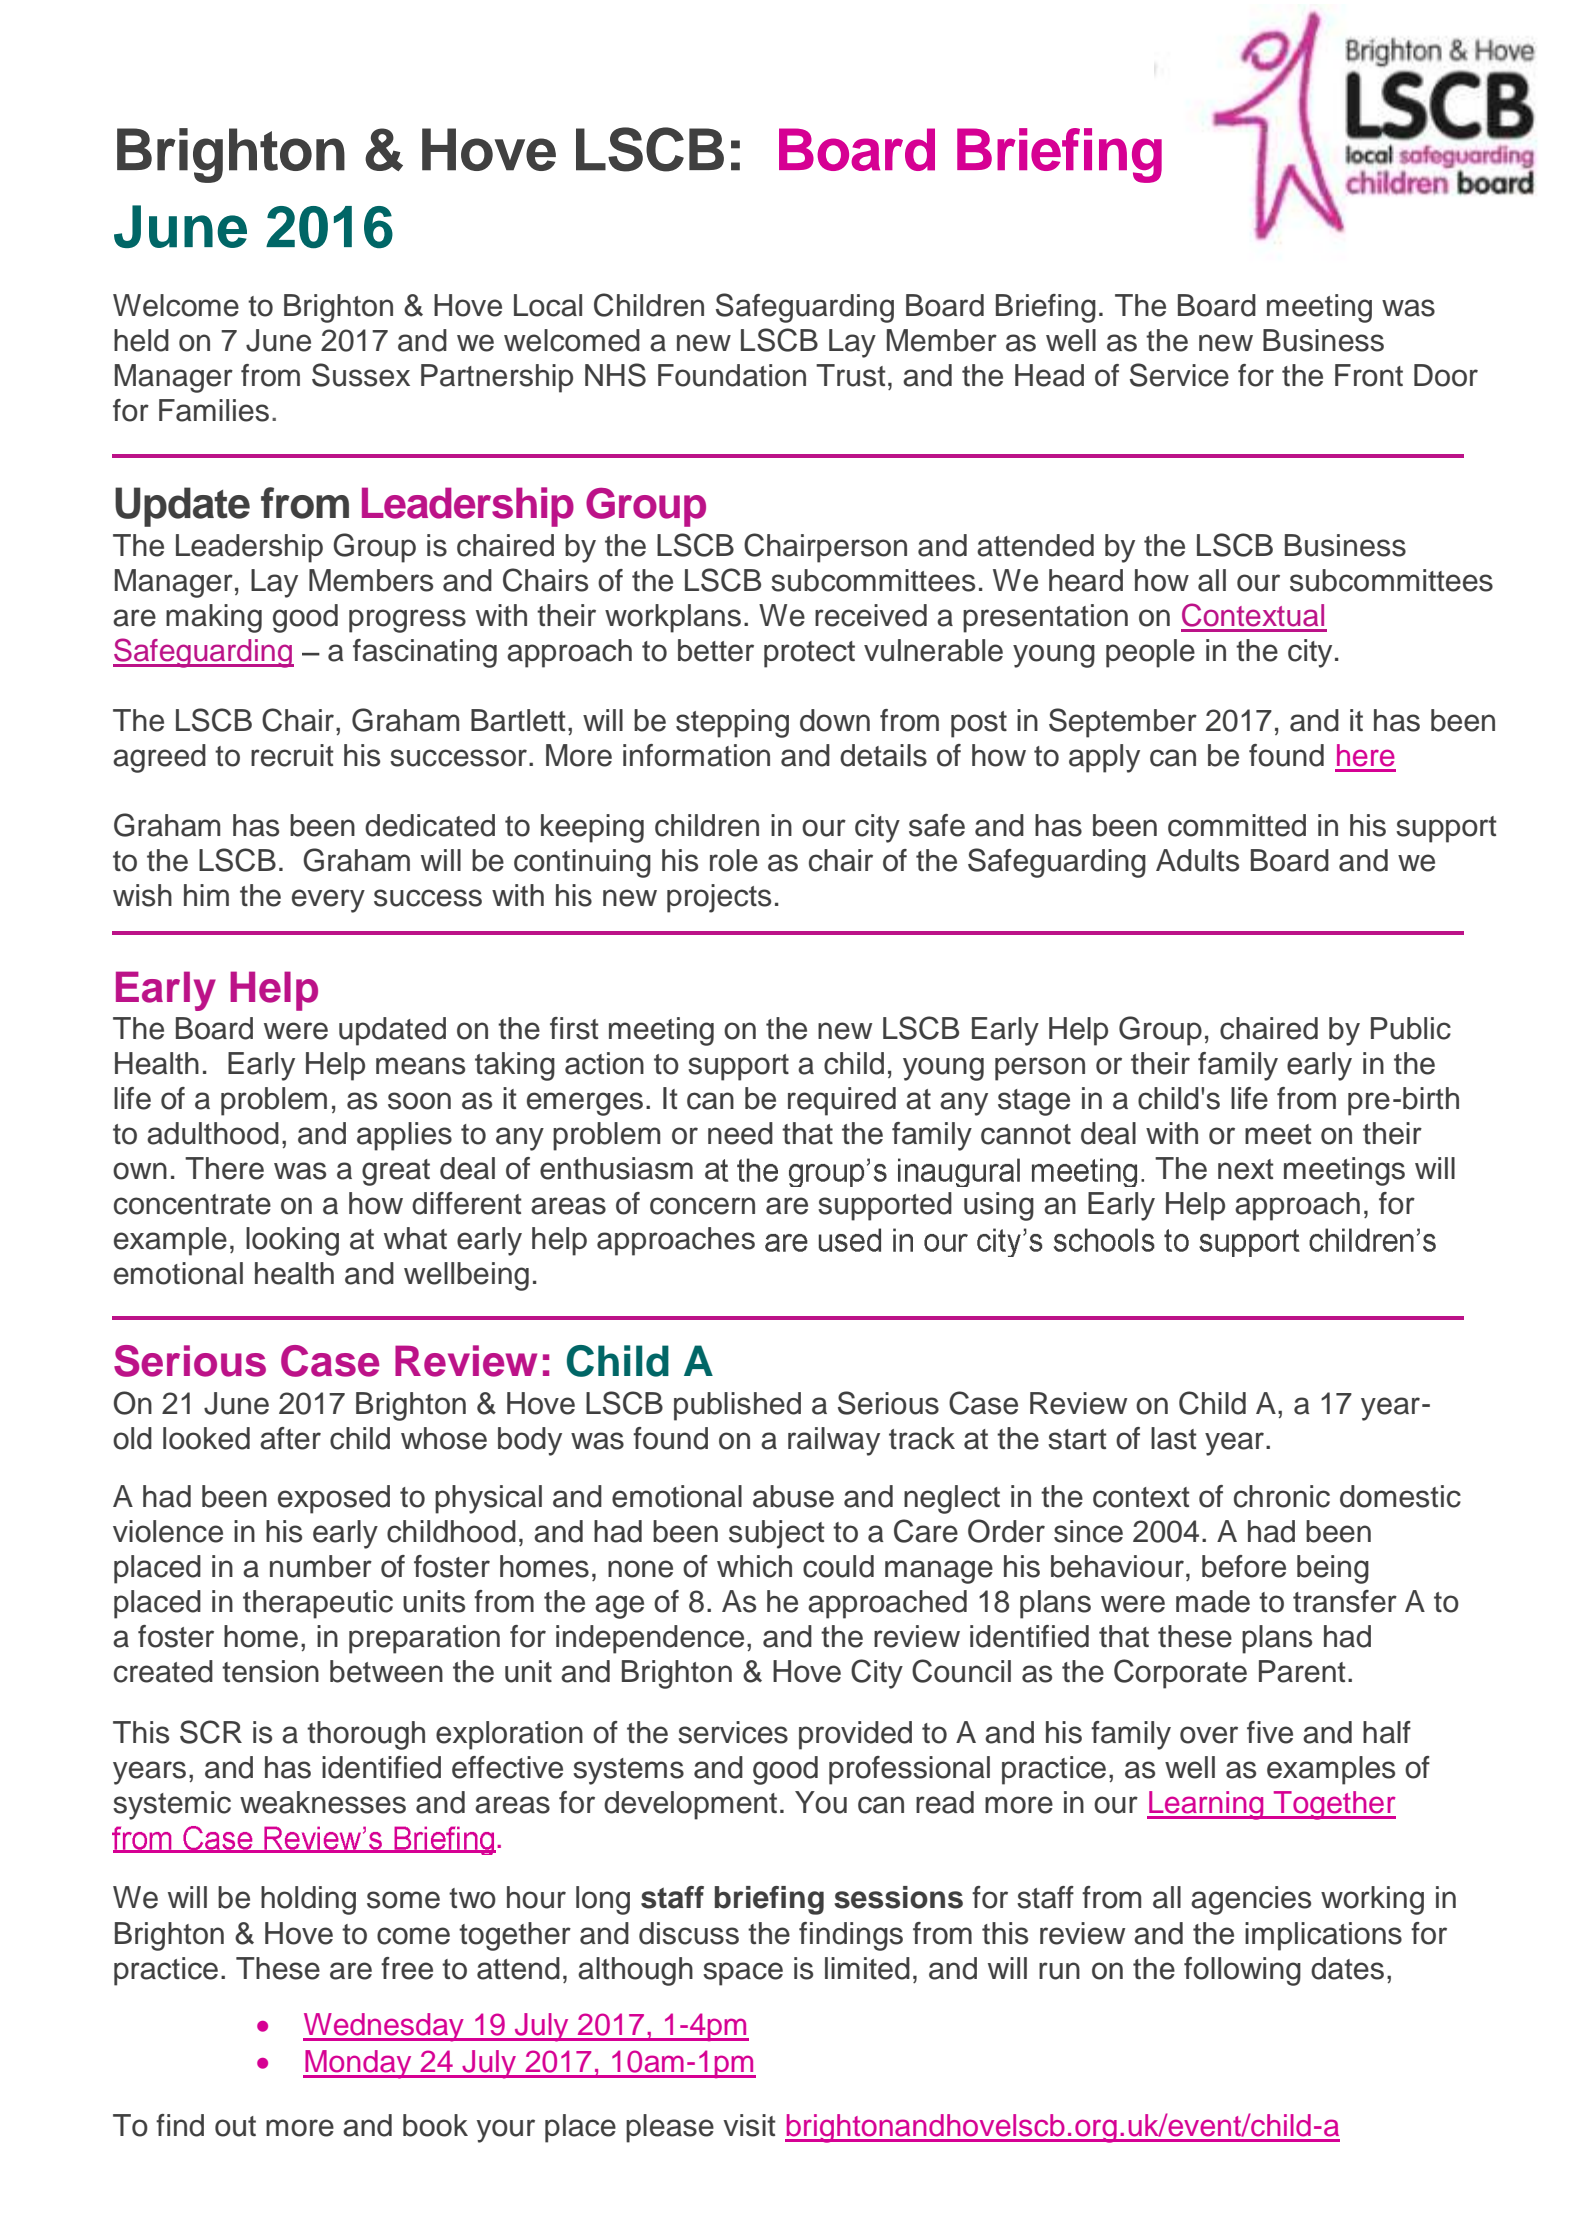  Describe the element at coordinates (851, 375) in the image. I see `Trust` at that location.
